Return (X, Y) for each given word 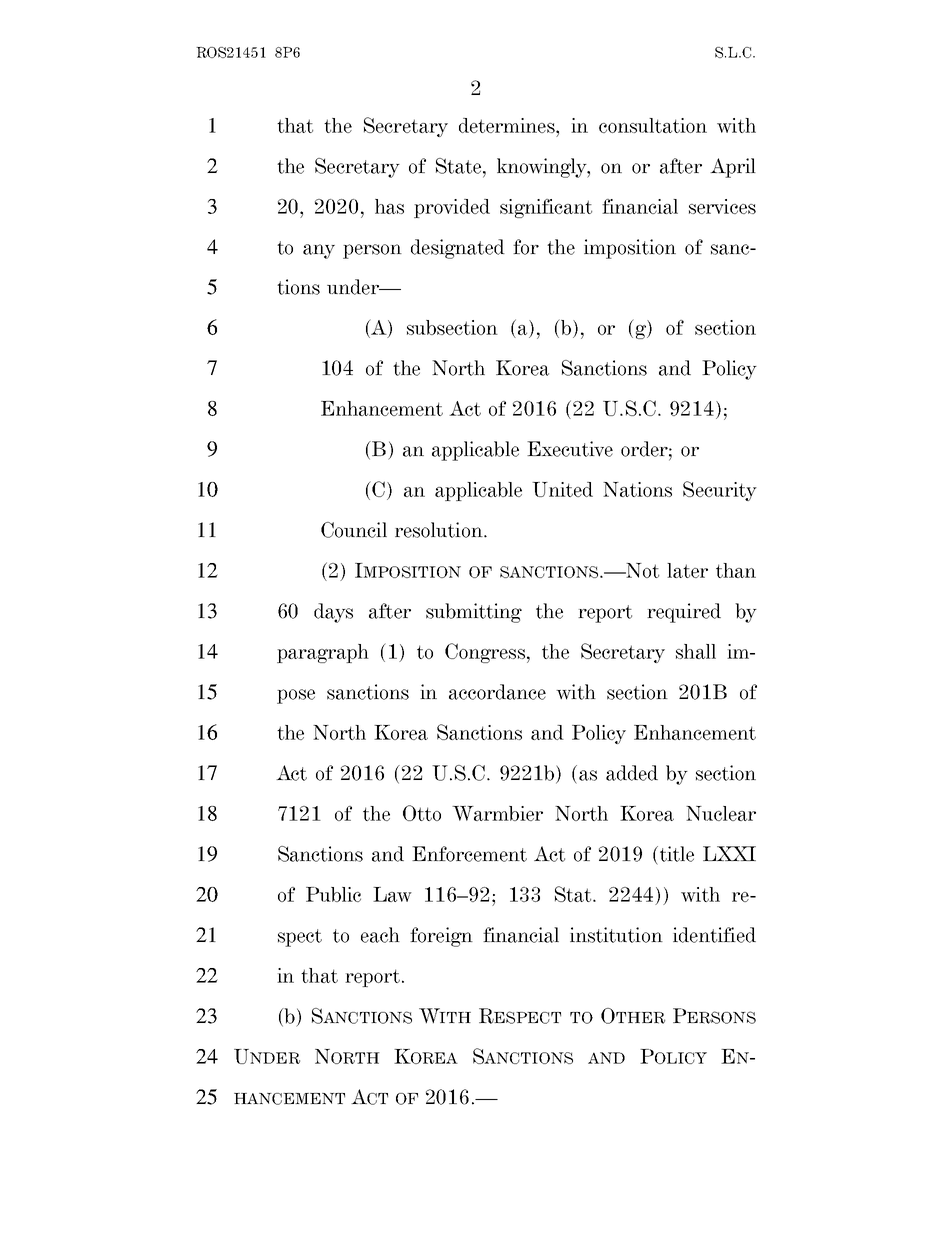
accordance (497, 692)
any (319, 251)
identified (714, 935)
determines (508, 125)
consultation (653, 125)
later (687, 570)
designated (458, 249)
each (380, 935)
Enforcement (469, 854)
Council (354, 530)
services (722, 206)
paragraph (323, 653)
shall (696, 651)
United (562, 489)
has (389, 206)
